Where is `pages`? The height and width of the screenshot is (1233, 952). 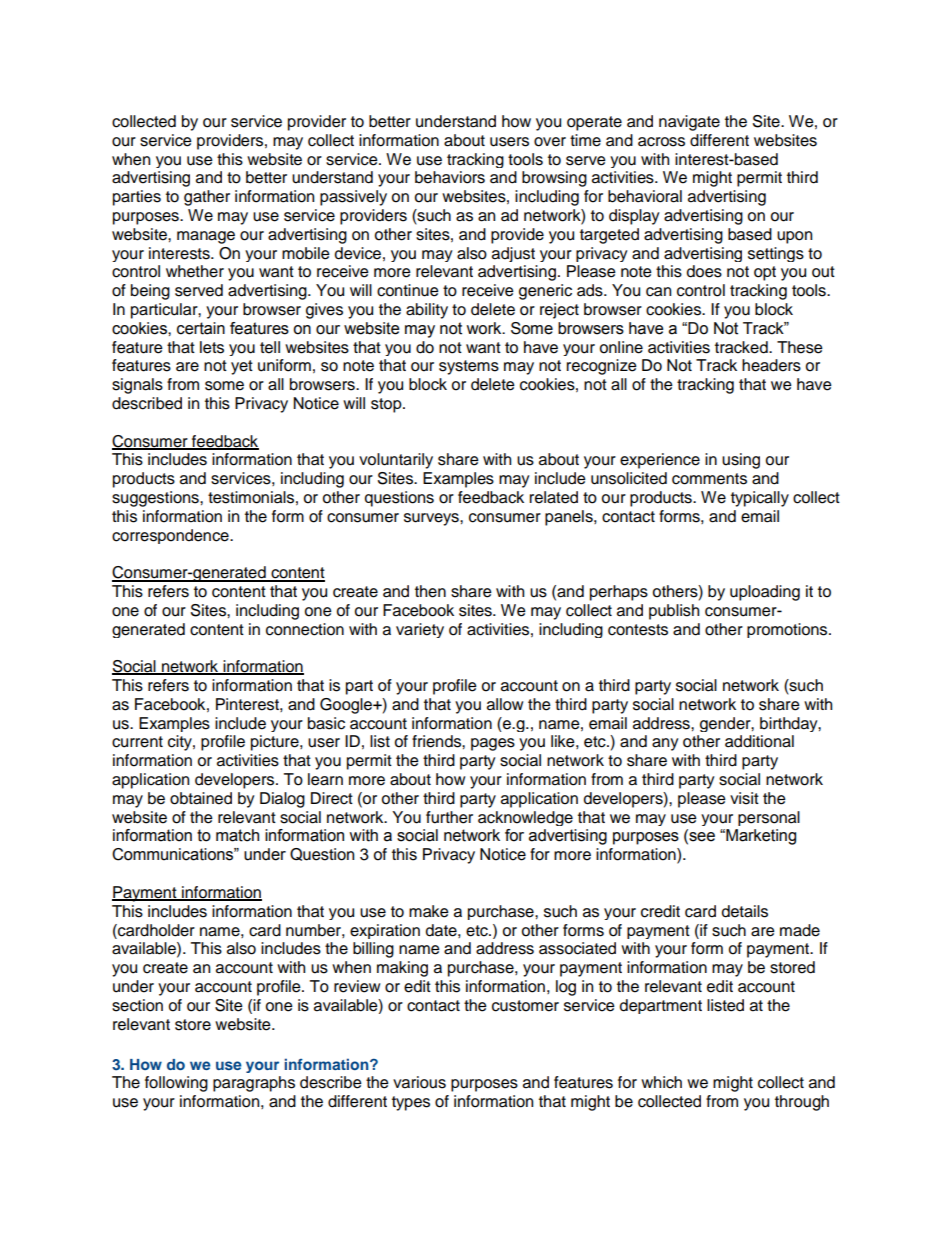
pages is located at coordinates (493, 744).
